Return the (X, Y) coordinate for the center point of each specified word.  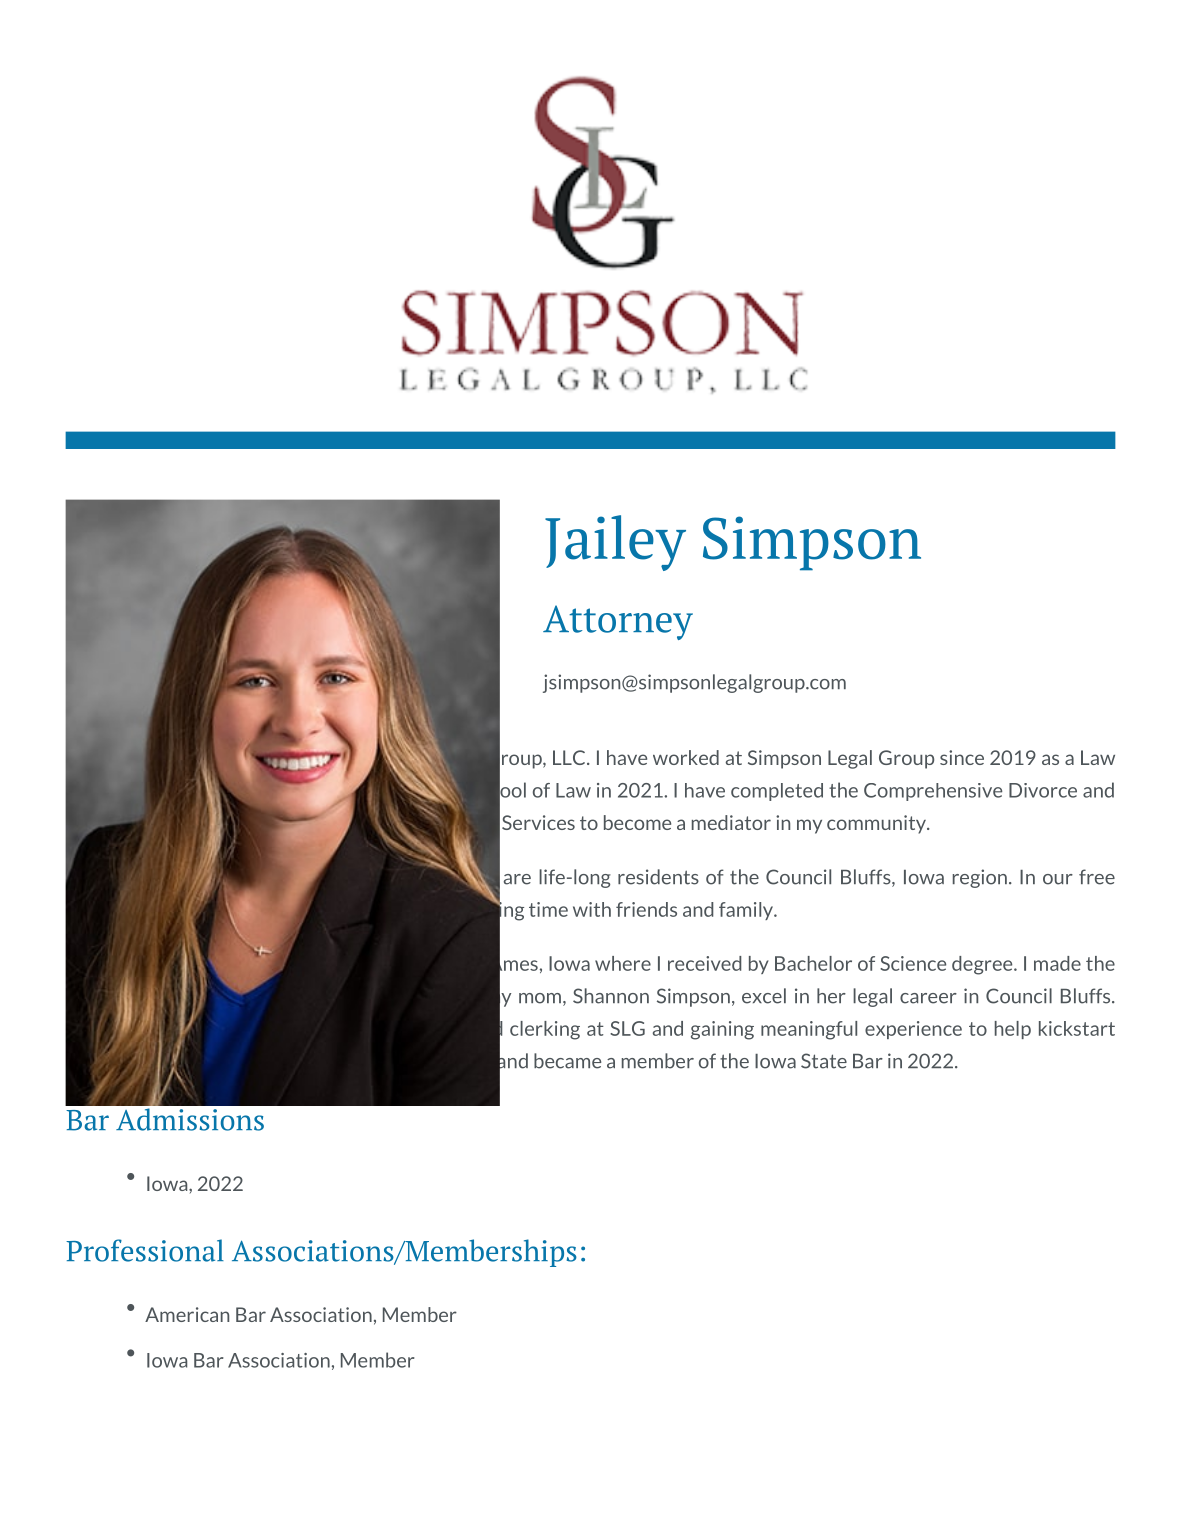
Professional (145, 1250)
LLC (570, 757)
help (1013, 1030)
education (142, 963)
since (962, 757)
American (187, 1314)
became (567, 1061)
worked (686, 757)
